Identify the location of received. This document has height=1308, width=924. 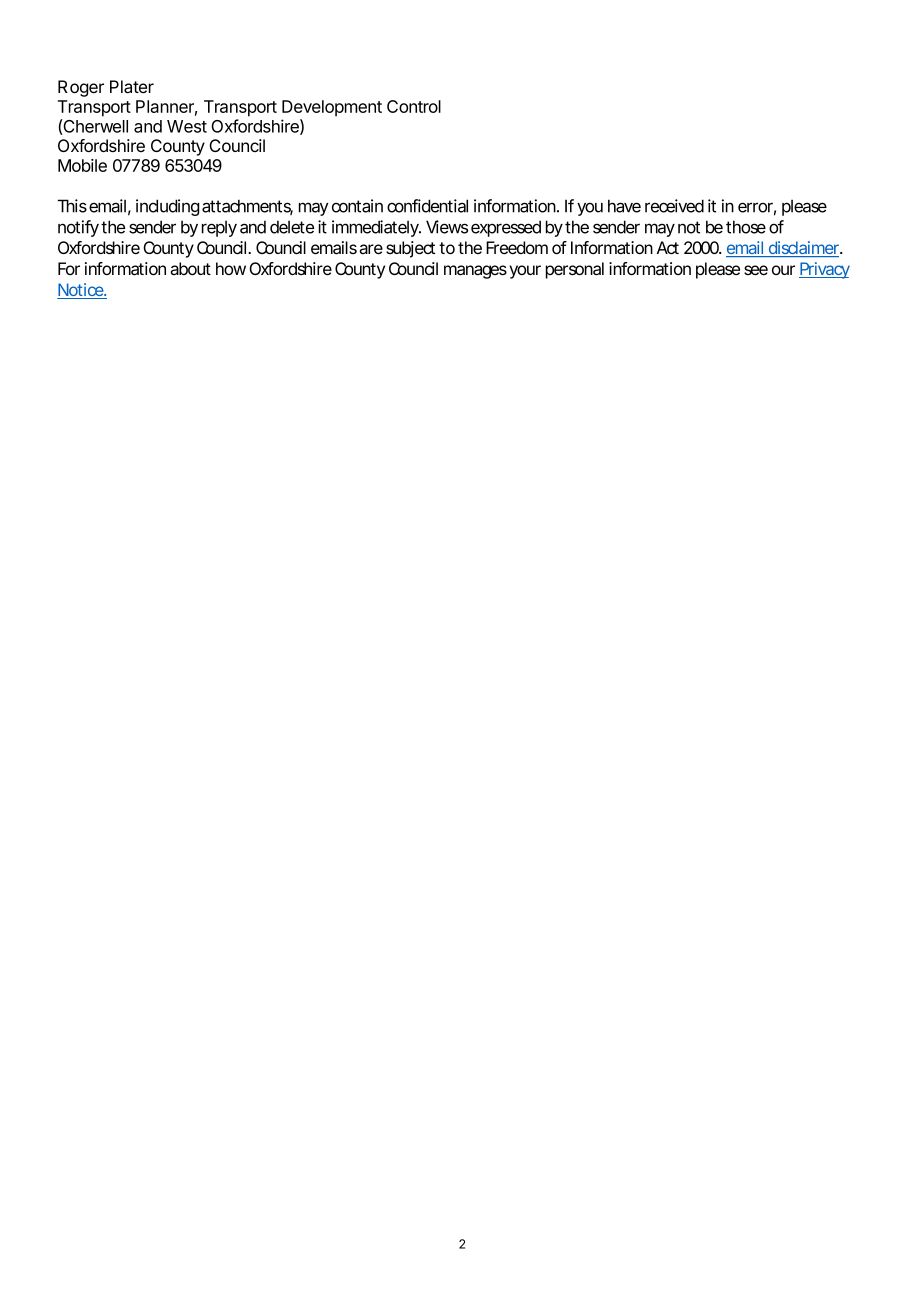
(674, 206).
